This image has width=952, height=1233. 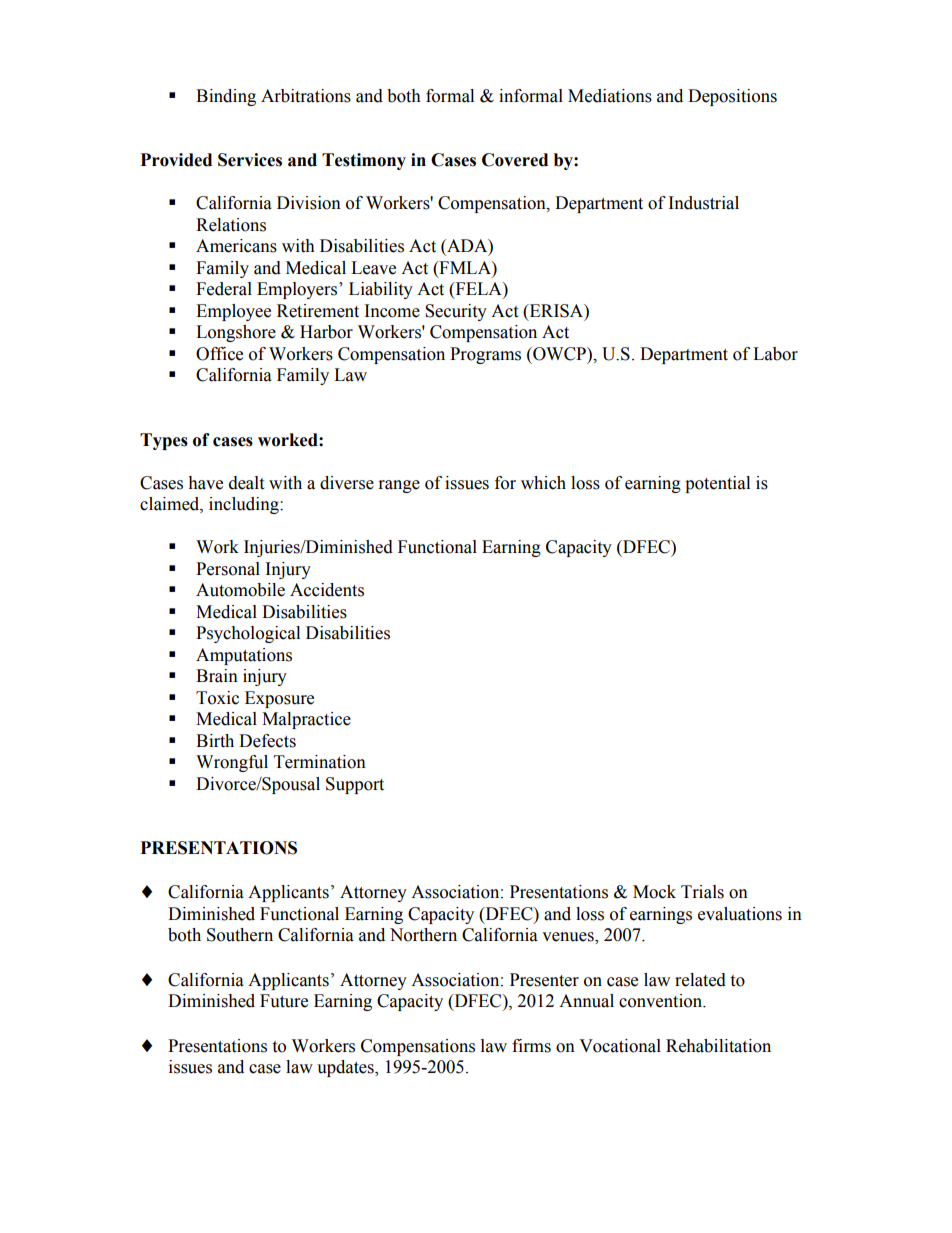 I want to click on Rehabilitation, so click(x=718, y=1046).
